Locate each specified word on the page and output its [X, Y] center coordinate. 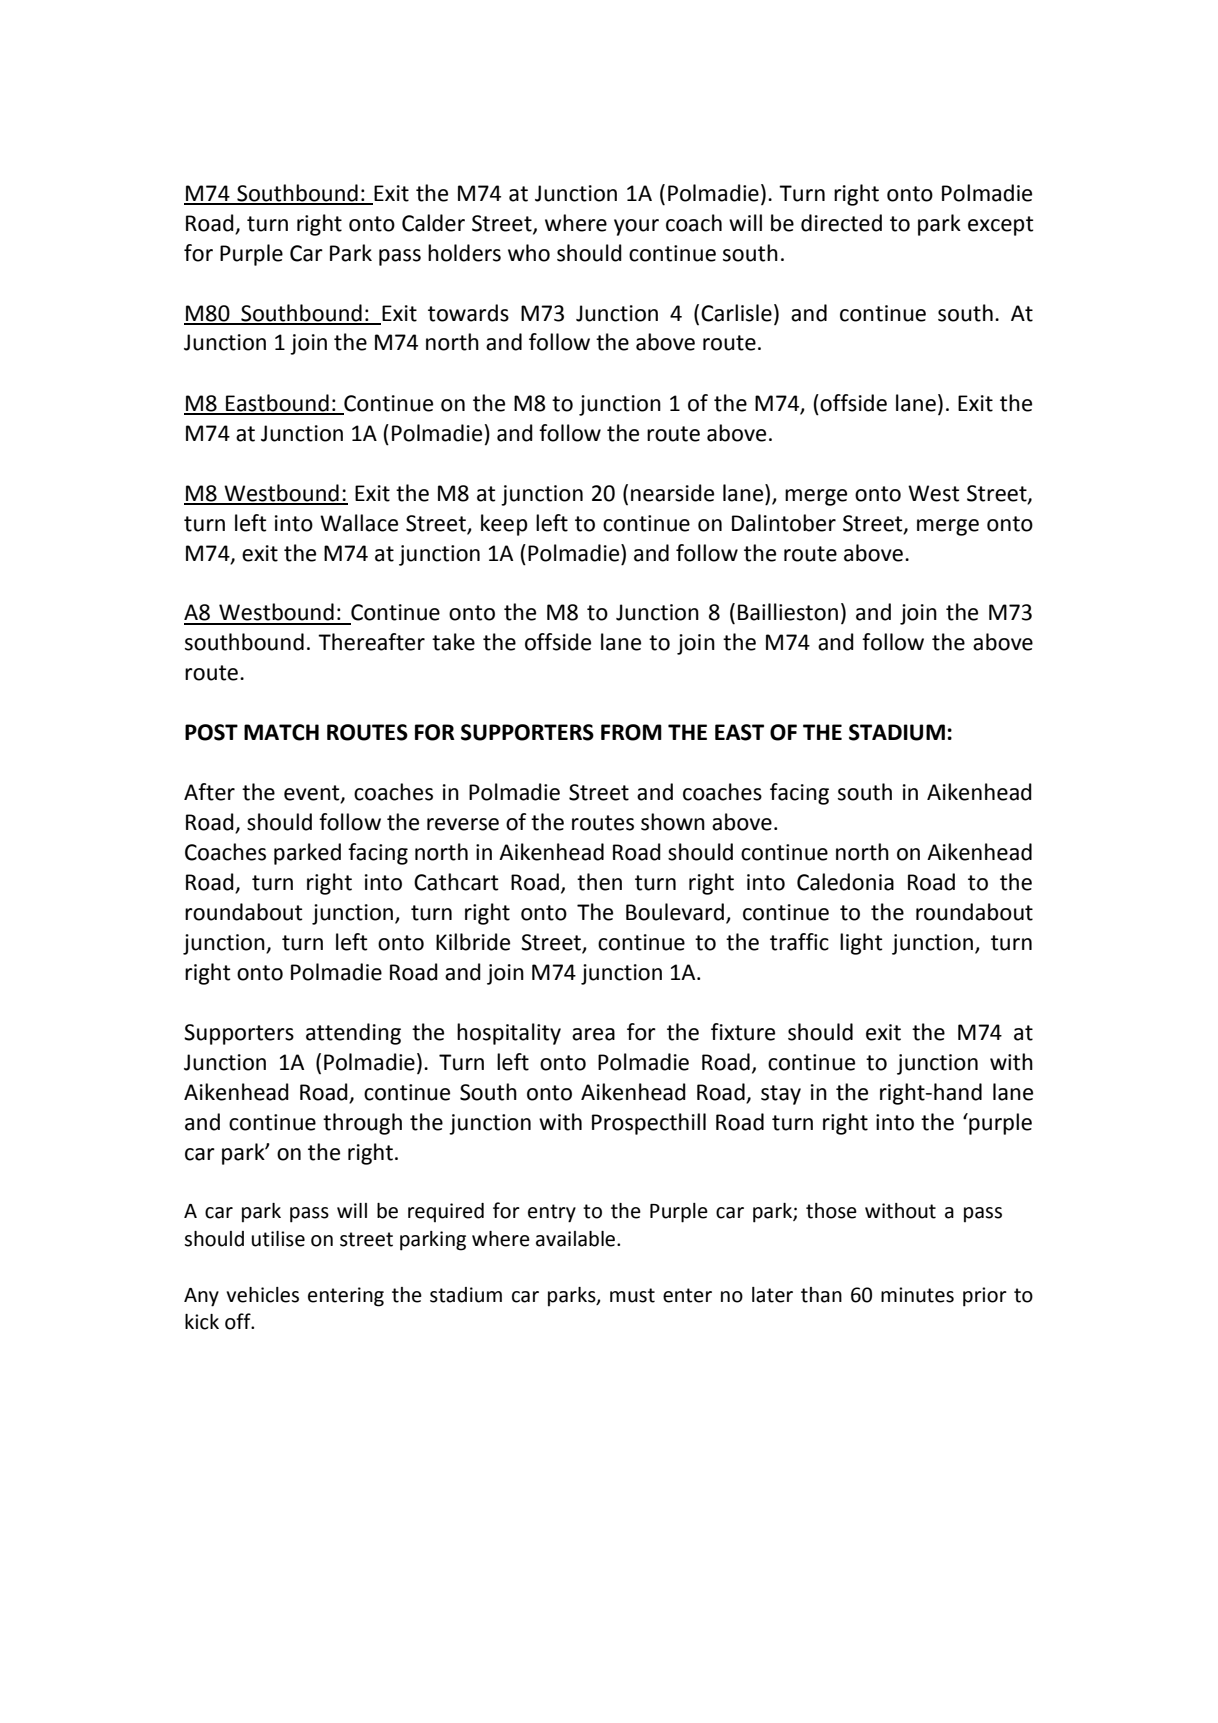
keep [504, 525]
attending [353, 1034]
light [861, 944]
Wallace [359, 523]
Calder [433, 223]
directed [841, 223]
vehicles [262, 1295]
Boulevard [675, 912]
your [636, 227]
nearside [672, 493]
